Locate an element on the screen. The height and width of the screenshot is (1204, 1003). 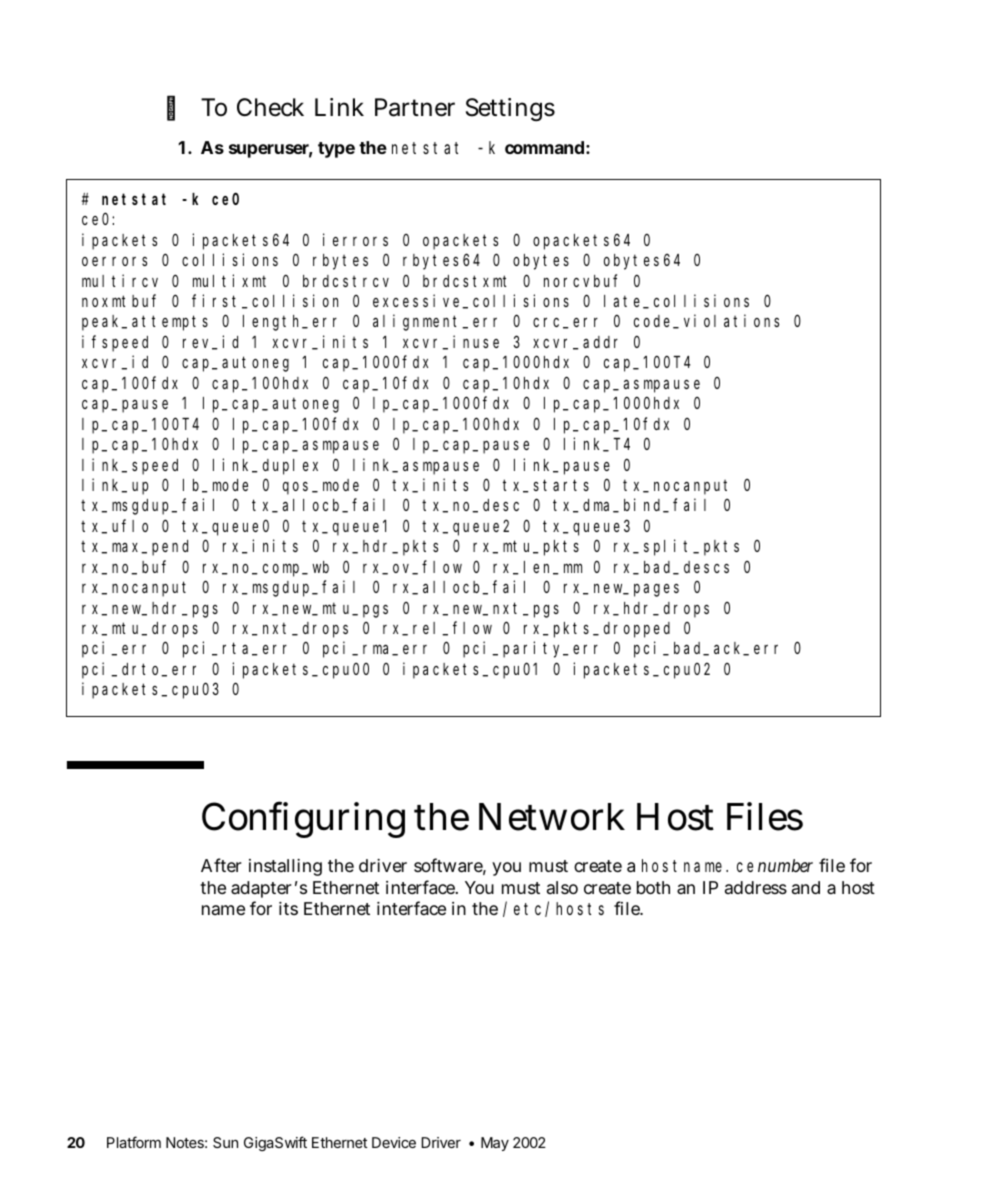
Check is located at coordinates (270, 107).
